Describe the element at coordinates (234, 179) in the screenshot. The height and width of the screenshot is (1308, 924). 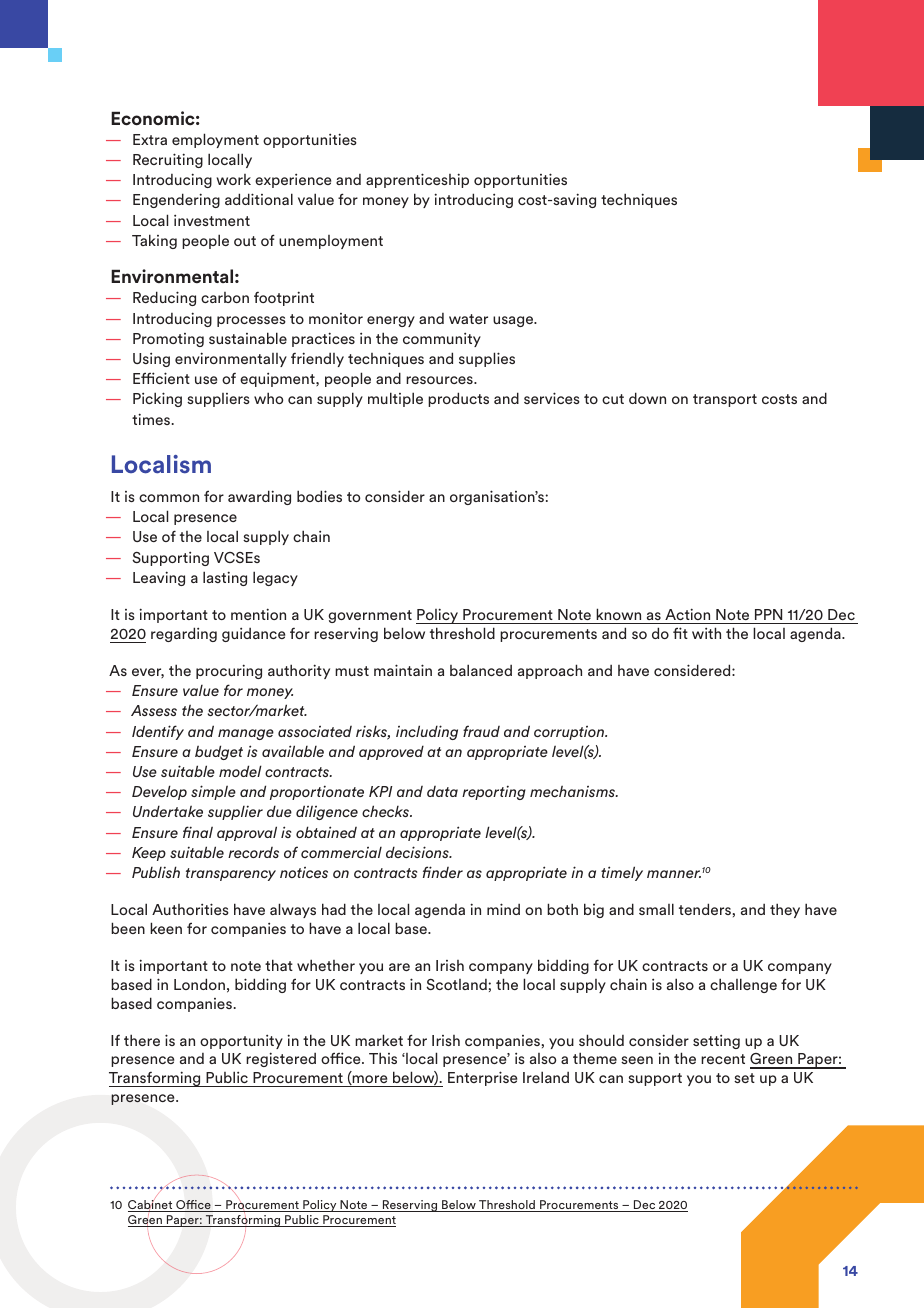
I see `work` at that location.
